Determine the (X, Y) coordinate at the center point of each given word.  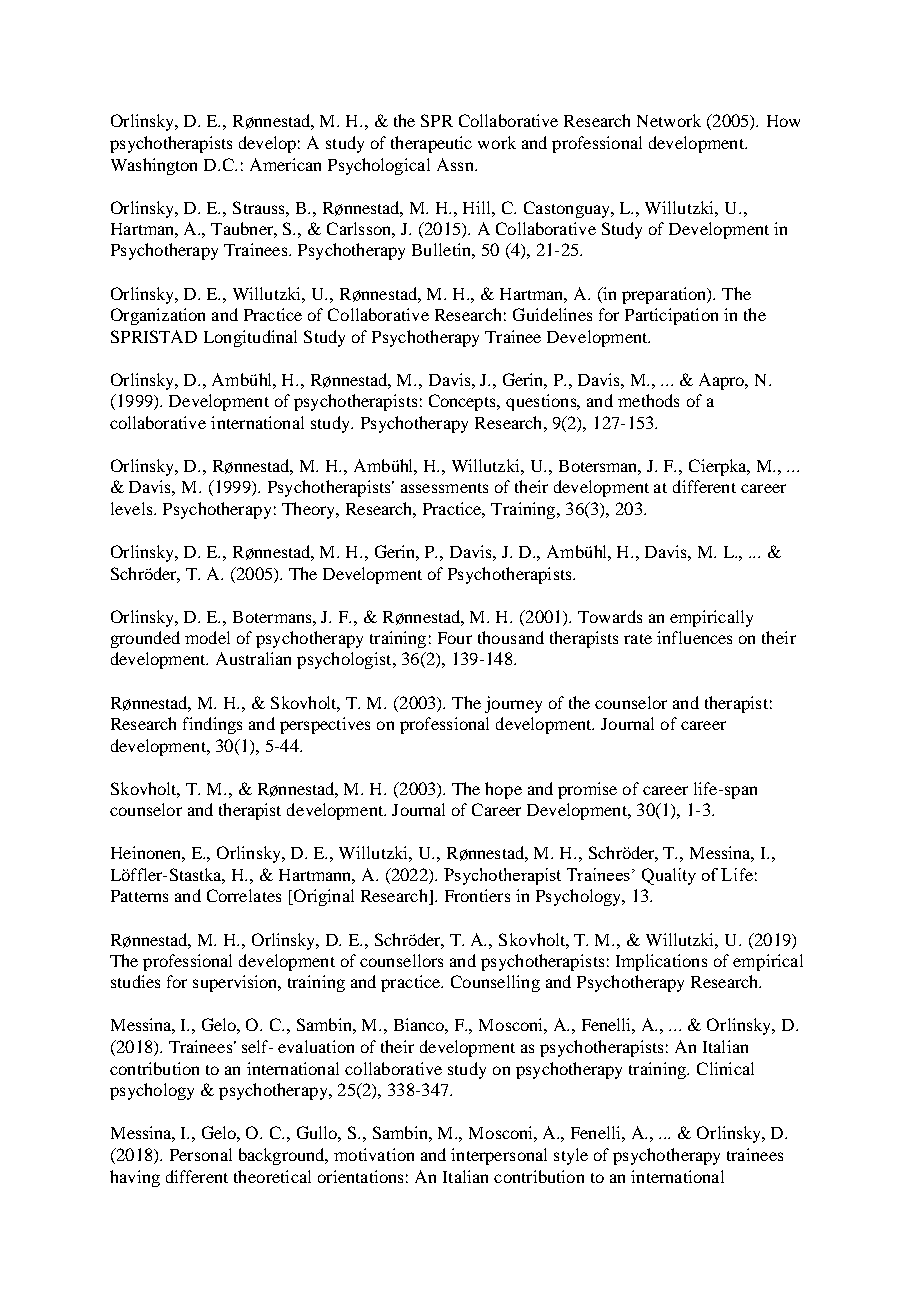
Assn (456, 164)
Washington (154, 166)
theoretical (272, 1176)
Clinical (725, 1068)
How (783, 121)
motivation (374, 1154)
